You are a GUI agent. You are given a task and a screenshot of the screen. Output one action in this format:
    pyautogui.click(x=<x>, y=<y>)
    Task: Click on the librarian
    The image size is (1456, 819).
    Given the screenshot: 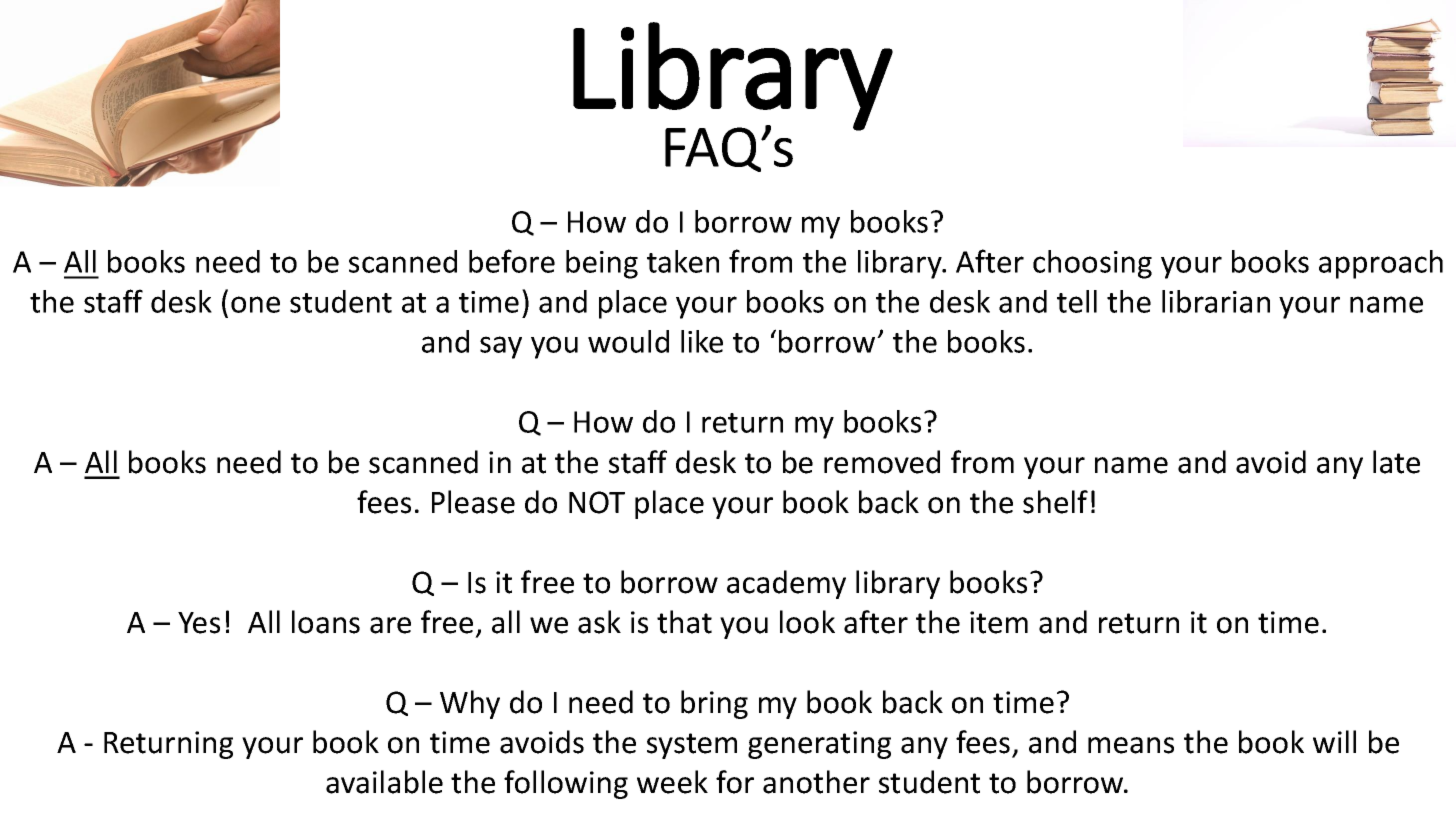 What is the action you would take?
    pyautogui.click(x=1216, y=301)
